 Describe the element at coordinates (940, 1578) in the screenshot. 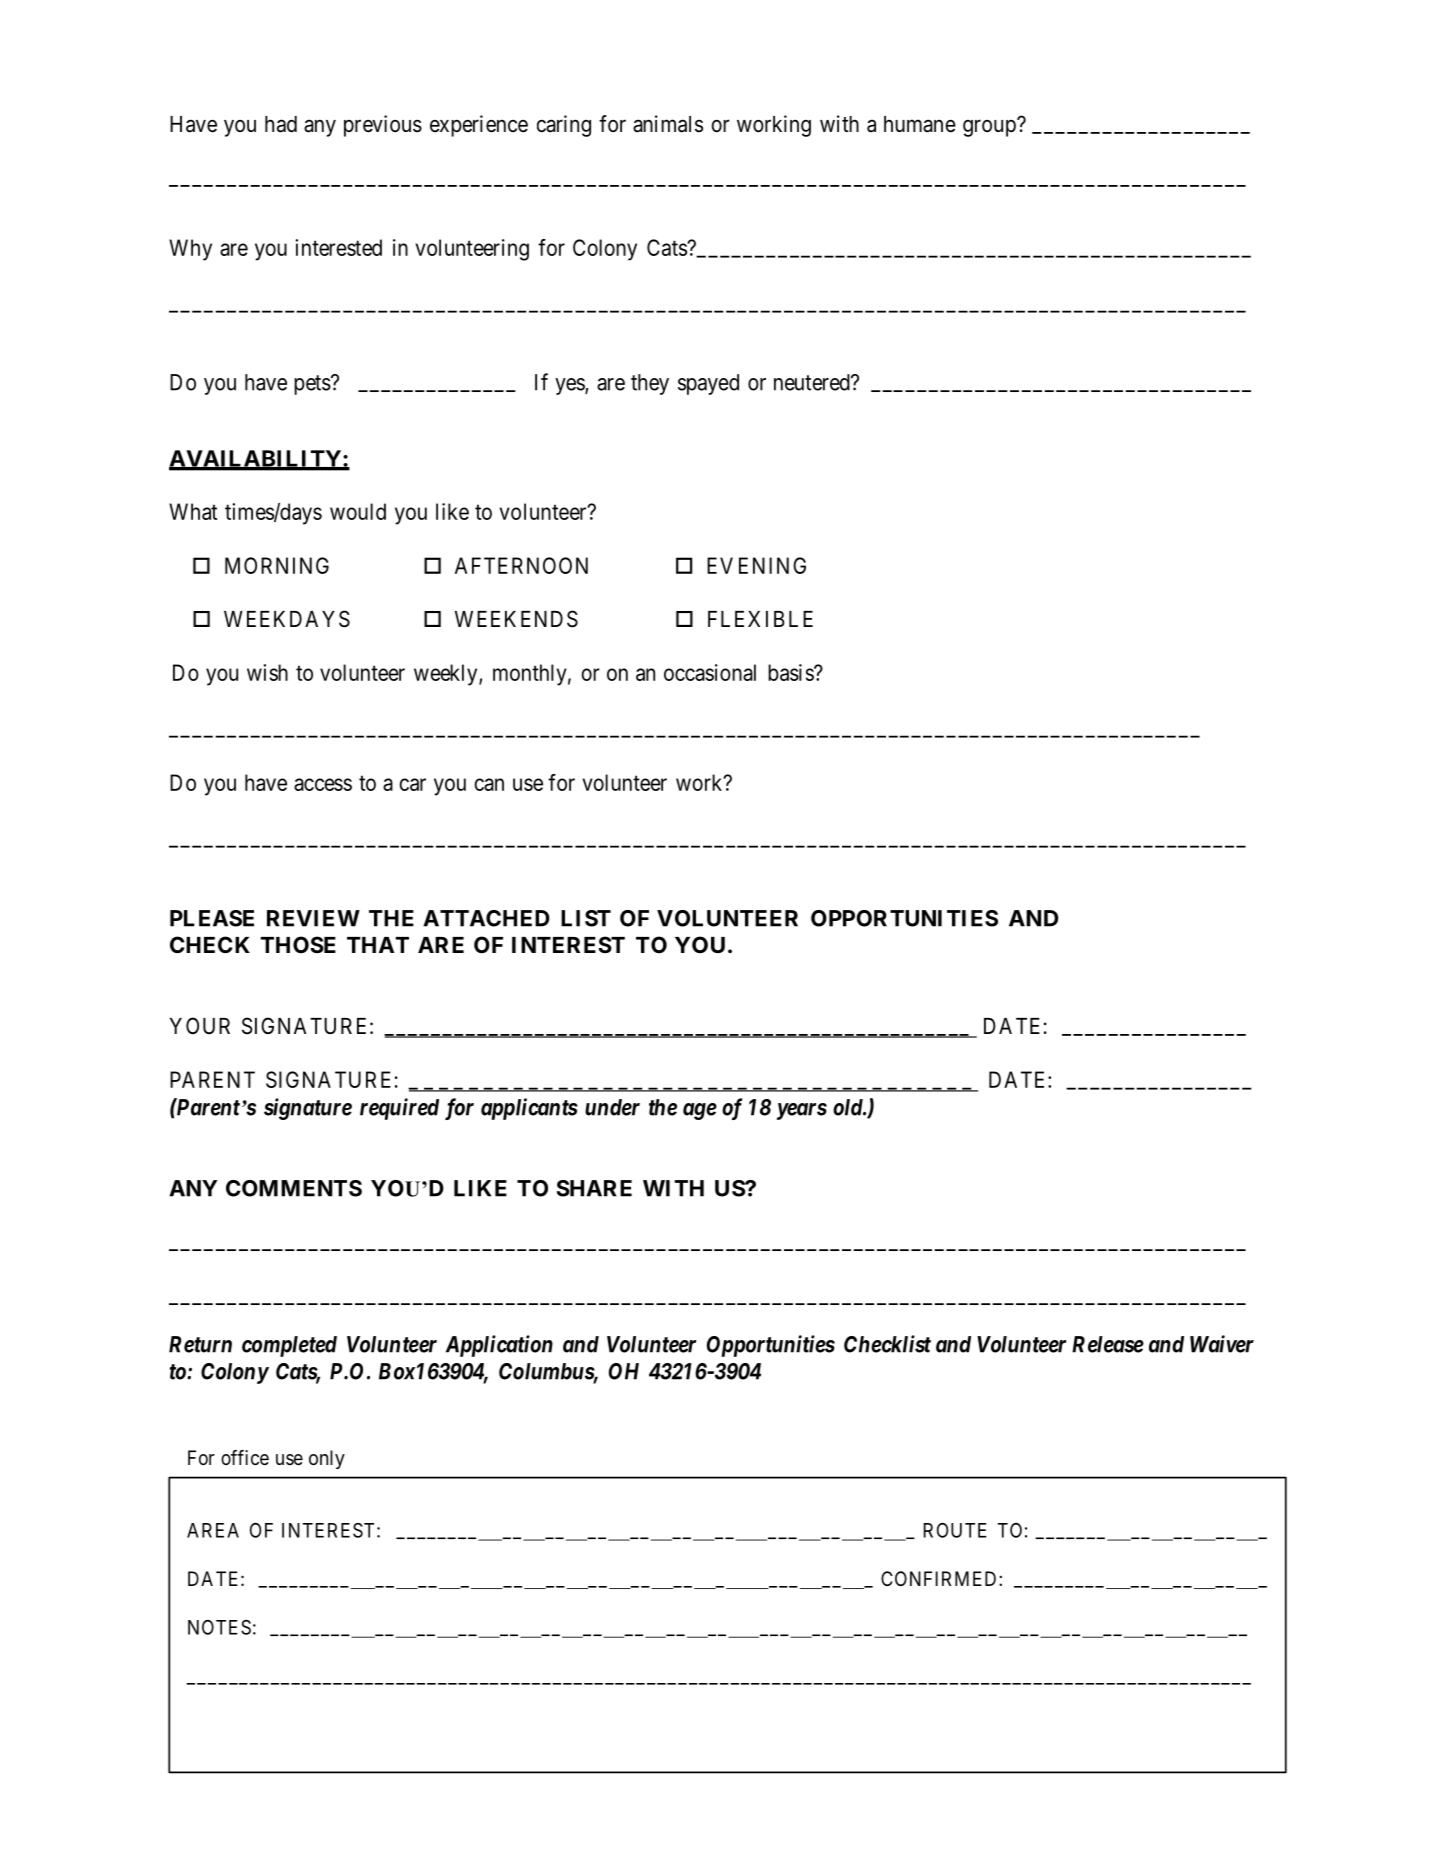

I see `CONFIRMED` at that location.
